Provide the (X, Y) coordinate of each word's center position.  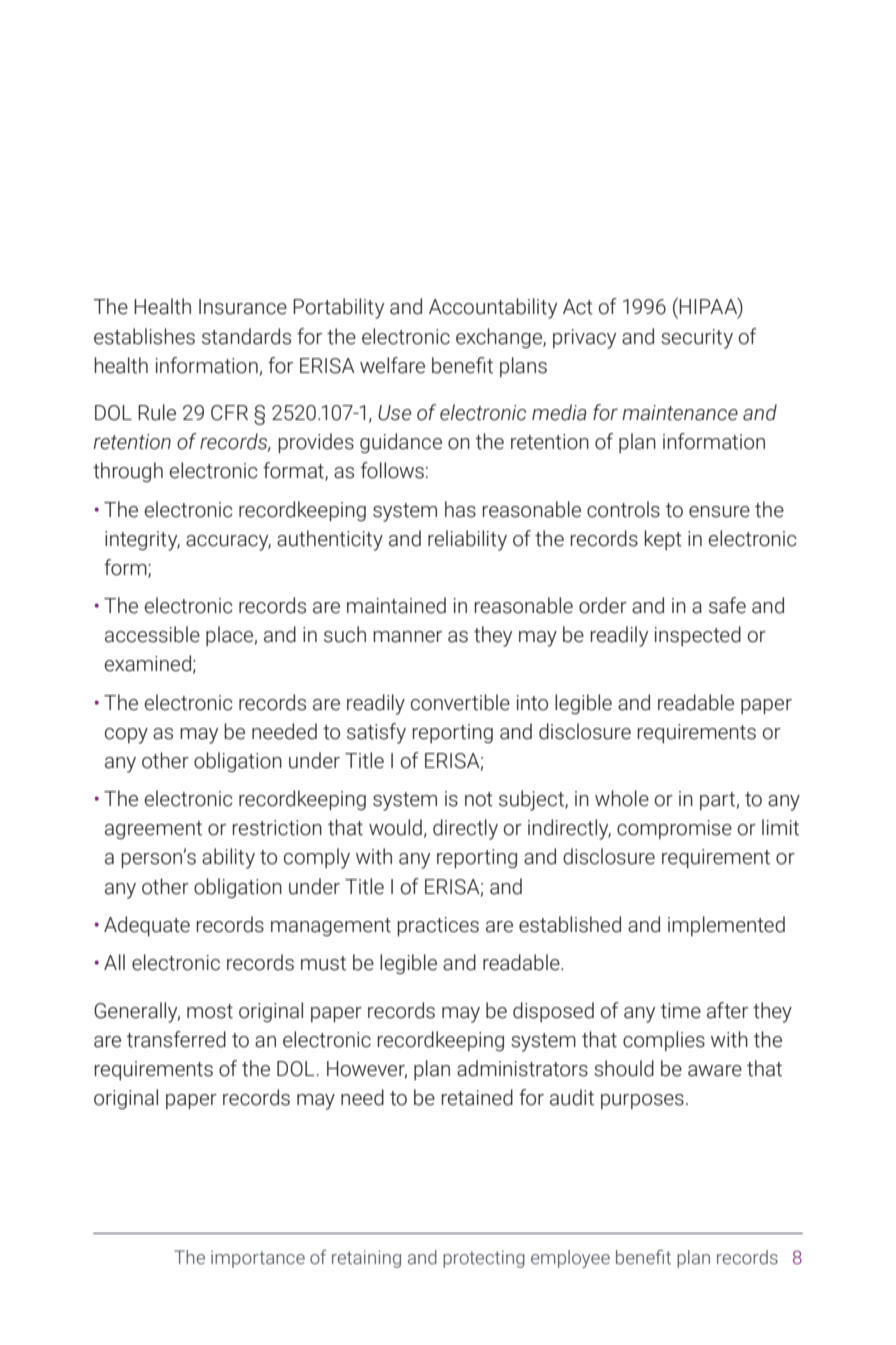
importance (258, 1259)
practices (438, 926)
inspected (698, 636)
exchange (500, 338)
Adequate (147, 926)
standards (246, 336)
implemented (726, 926)
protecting (484, 1259)
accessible (152, 634)
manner (407, 637)
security (697, 339)
